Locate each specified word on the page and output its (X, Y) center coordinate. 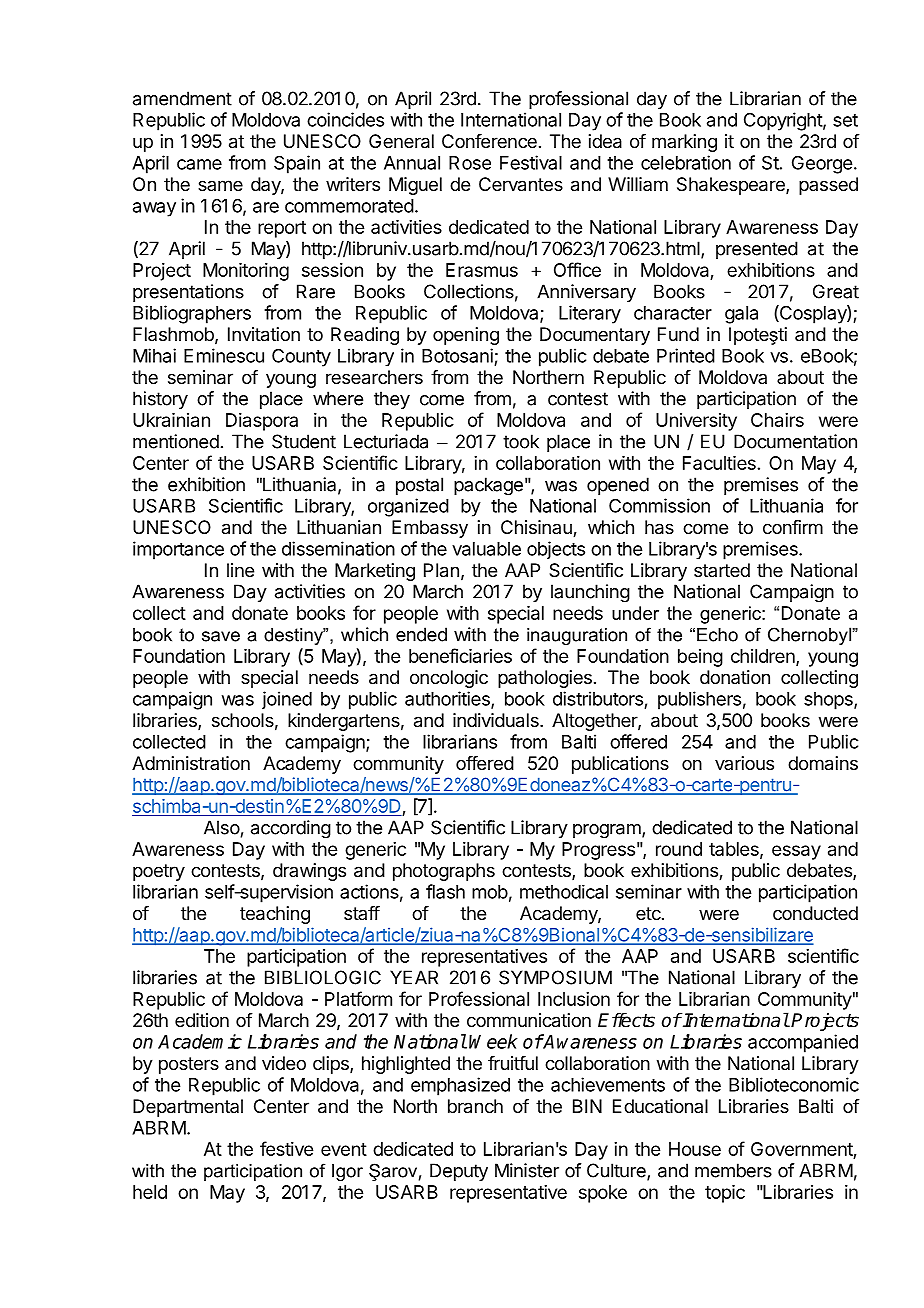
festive (286, 1148)
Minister (527, 1170)
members (733, 1170)
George (822, 165)
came (199, 164)
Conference (489, 141)
